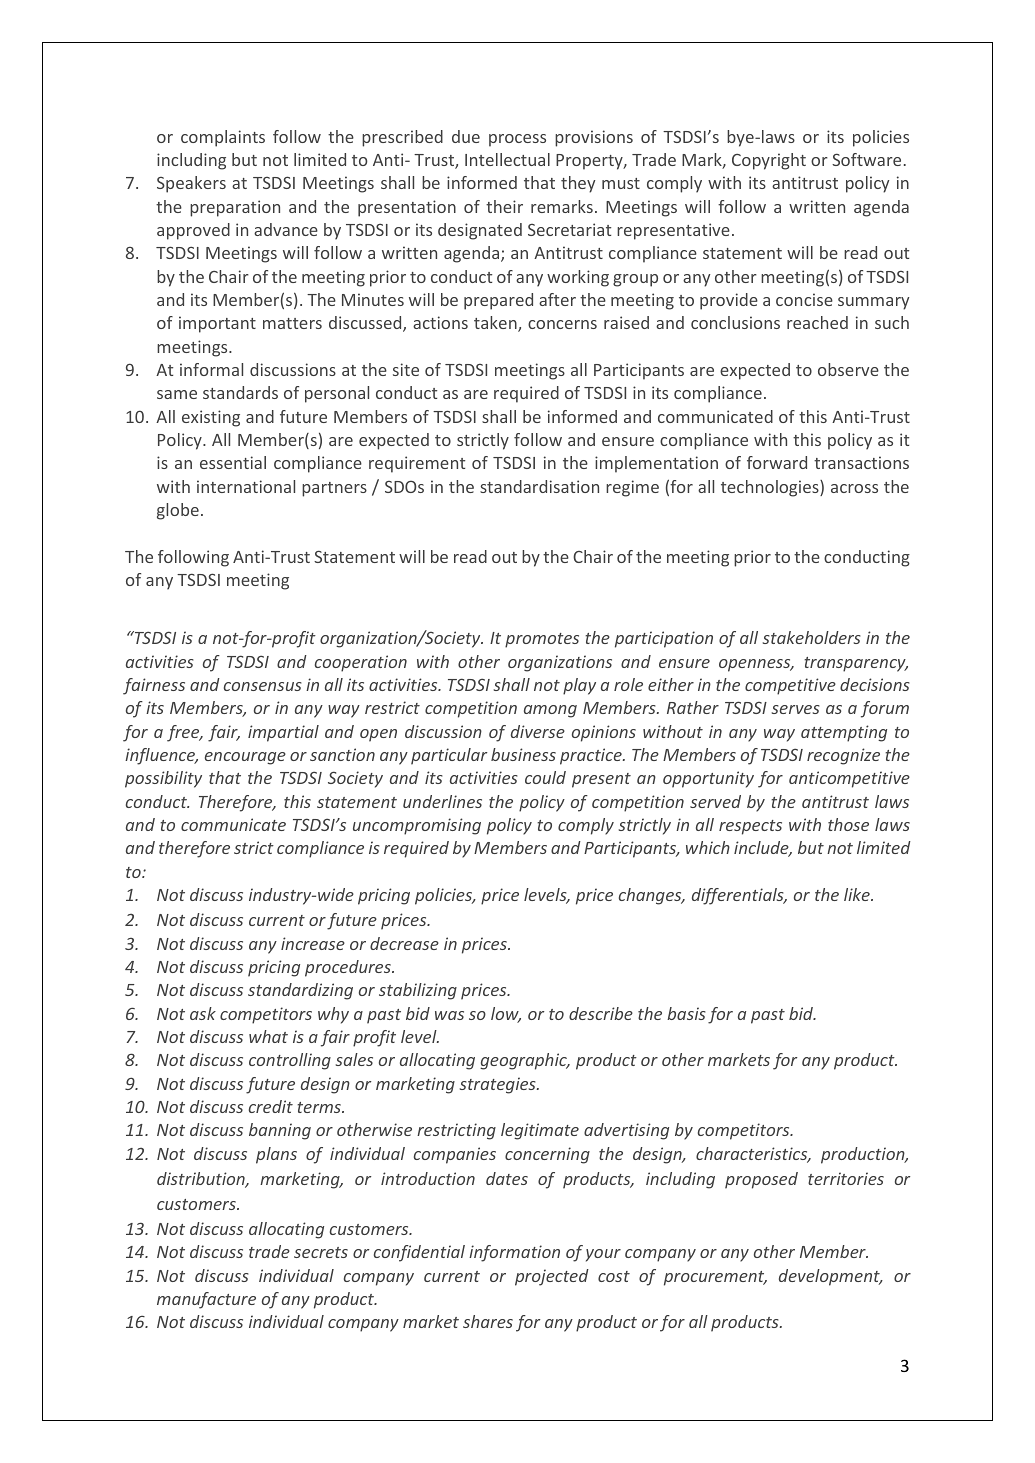 This image has height=1463, width=1035. Describe the element at coordinates (769, 161) in the image. I see `Copyright` at that location.
